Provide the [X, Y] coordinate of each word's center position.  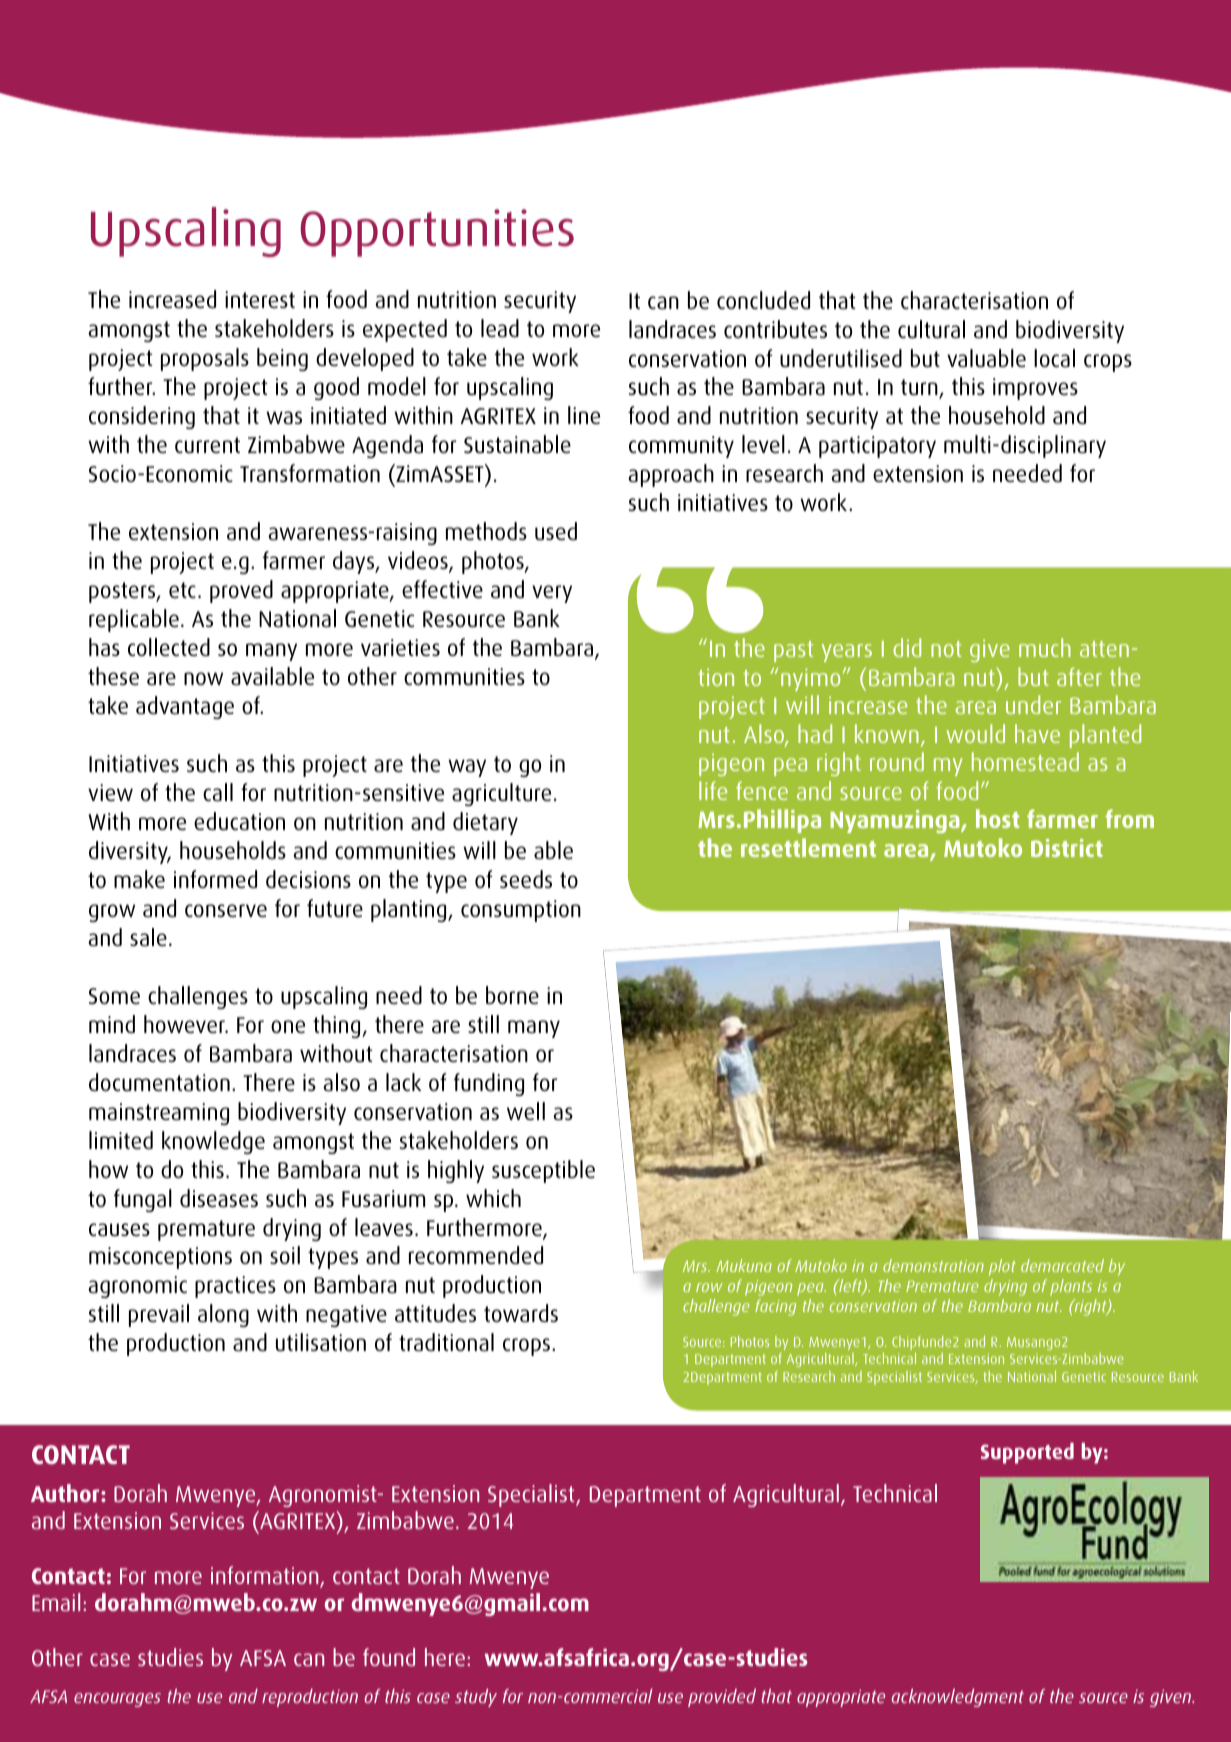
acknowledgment [957, 1698]
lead [500, 328]
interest [260, 299]
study [476, 1698]
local [1054, 358]
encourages [117, 1700]
